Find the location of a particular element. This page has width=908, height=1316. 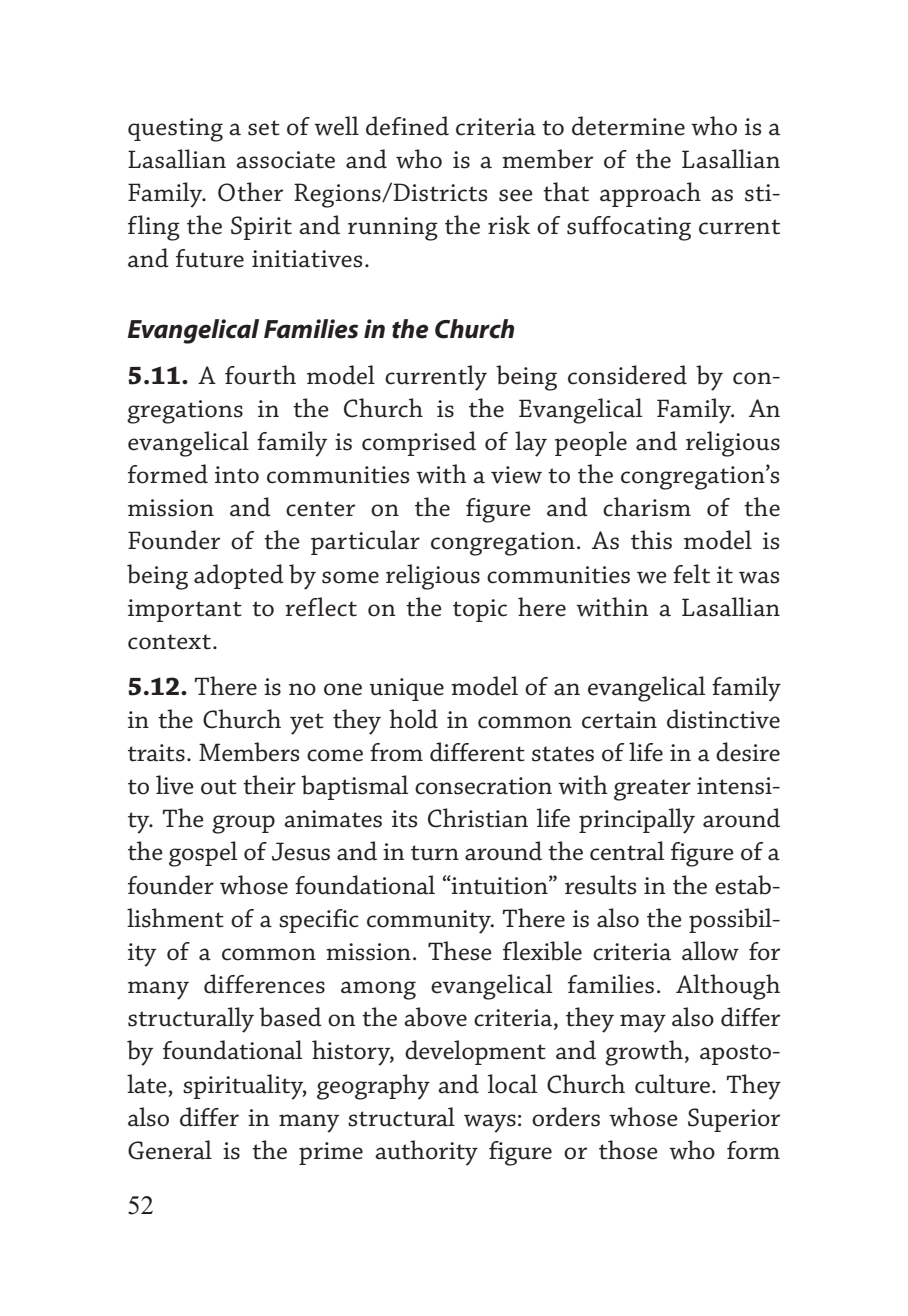

Other is located at coordinates (250, 192).
